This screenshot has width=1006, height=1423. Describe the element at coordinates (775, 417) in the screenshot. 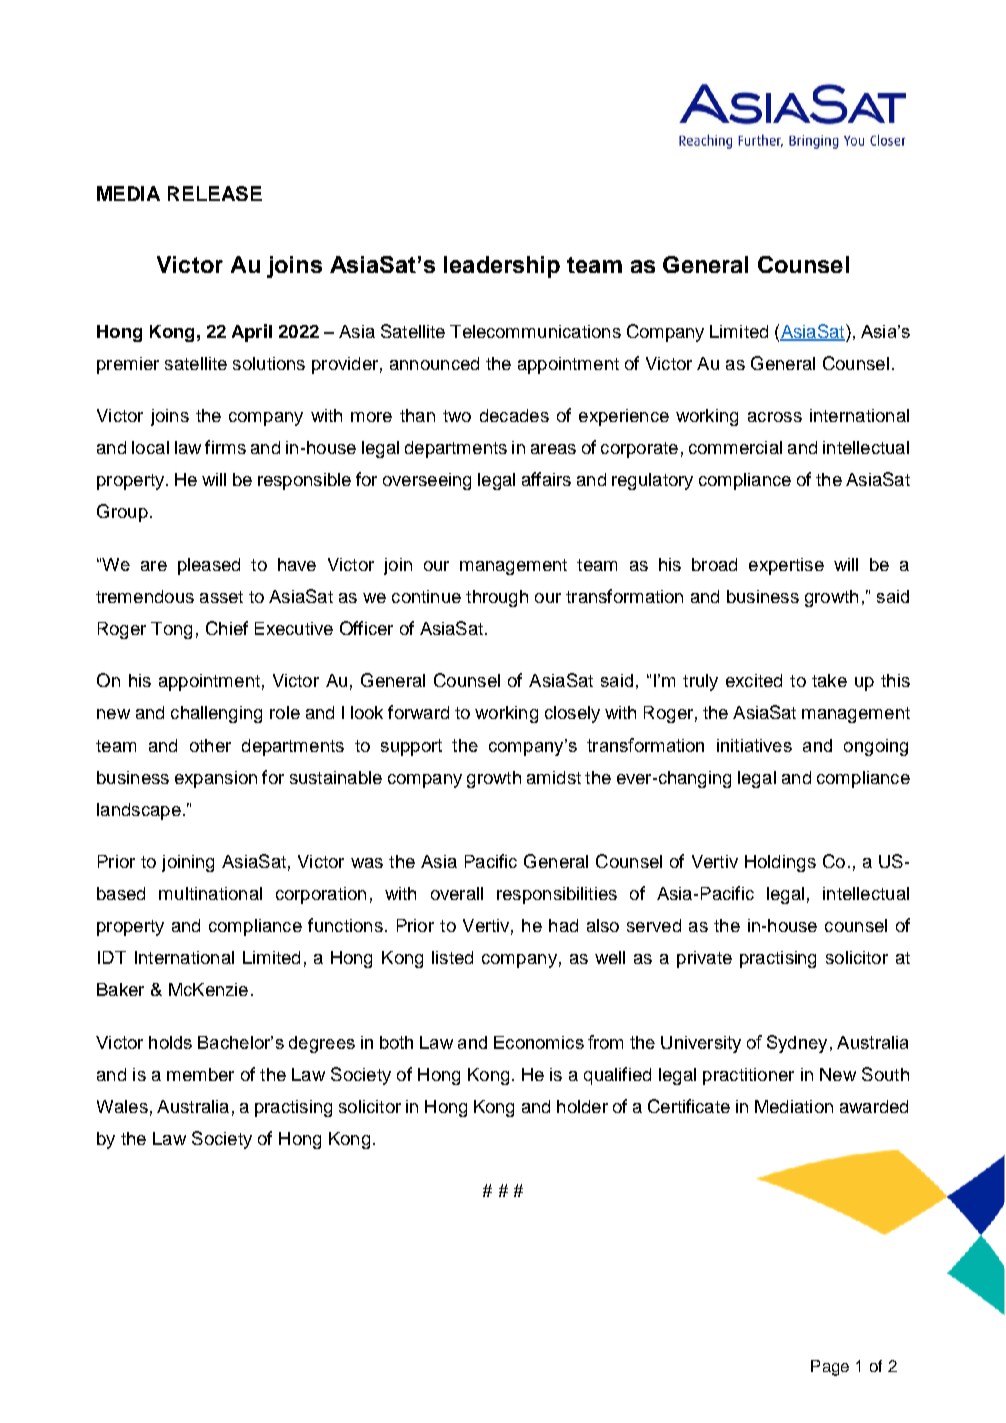

I see `across` at that location.
